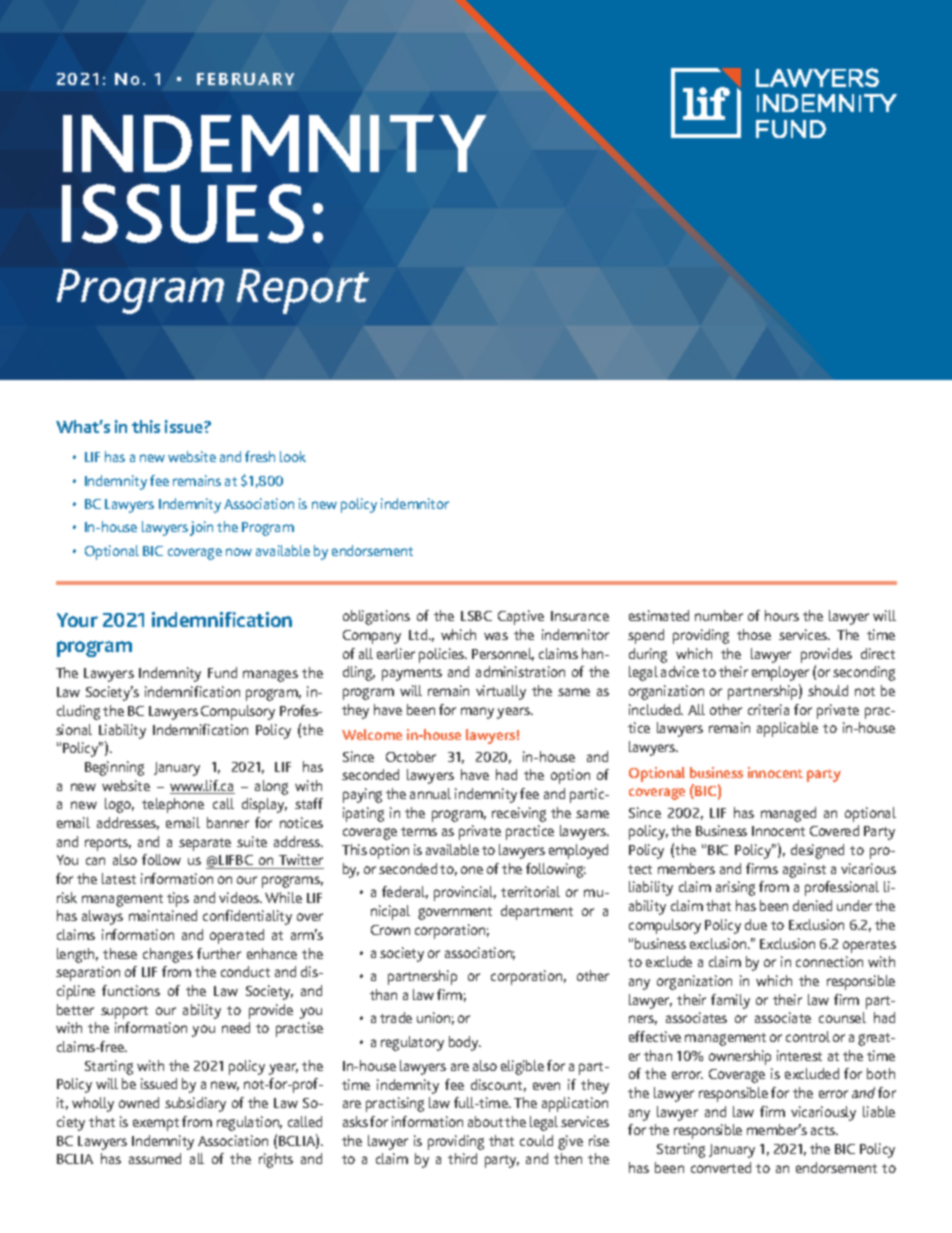 The image size is (952, 1233). Describe the element at coordinates (163, 915) in the page. I see `maintained` at that location.
